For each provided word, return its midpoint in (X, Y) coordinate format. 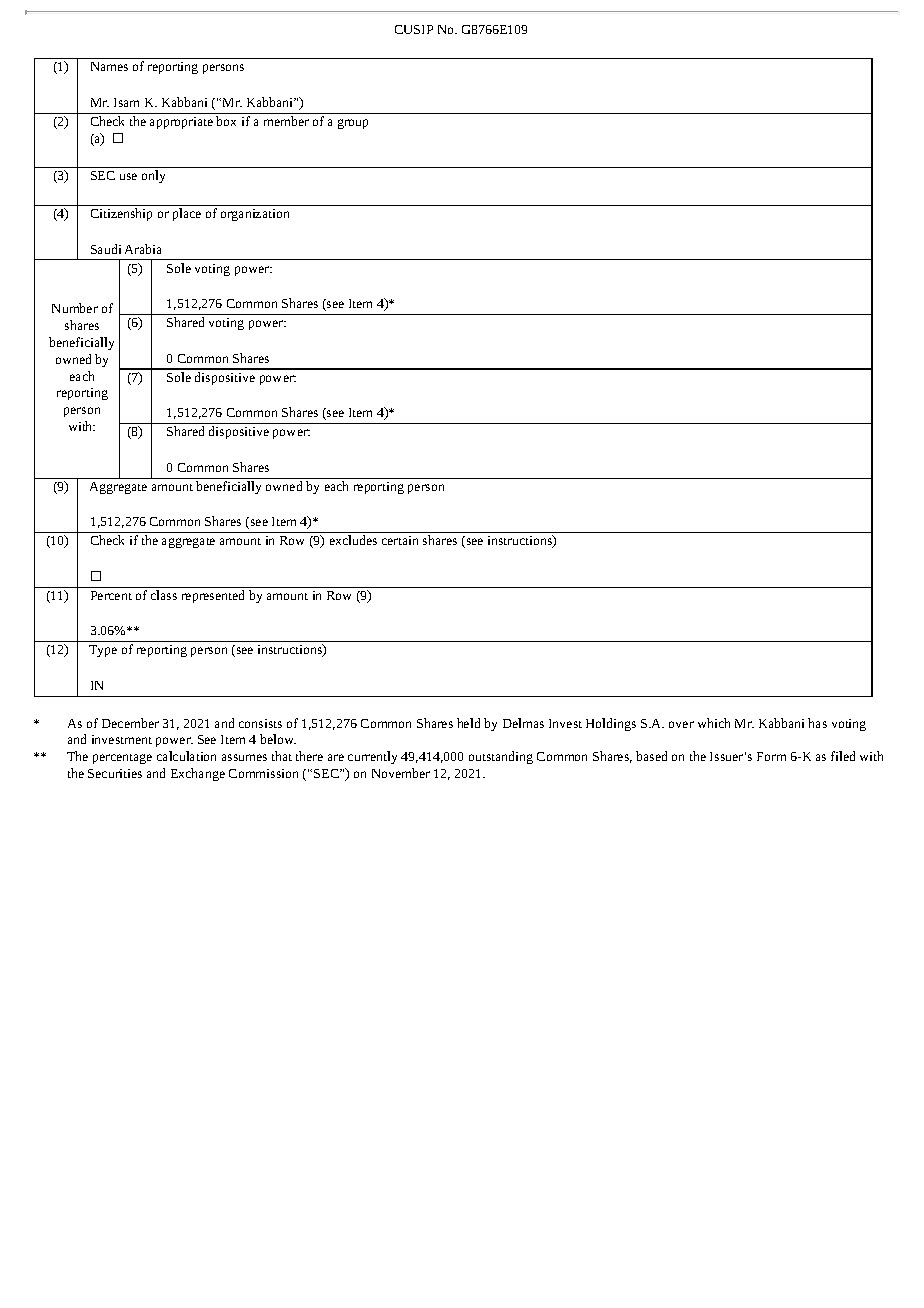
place (187, 214)
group (353, 124)
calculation (186, 756)
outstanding (501, 757)
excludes (353, 540)
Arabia (143, 249)
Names (109, 66)
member (286, 121)
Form (771, 756)
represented (213, 596)
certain (400, 540)
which (714, 723)
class (164, 595)
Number (75, 308)
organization (255, 215)
